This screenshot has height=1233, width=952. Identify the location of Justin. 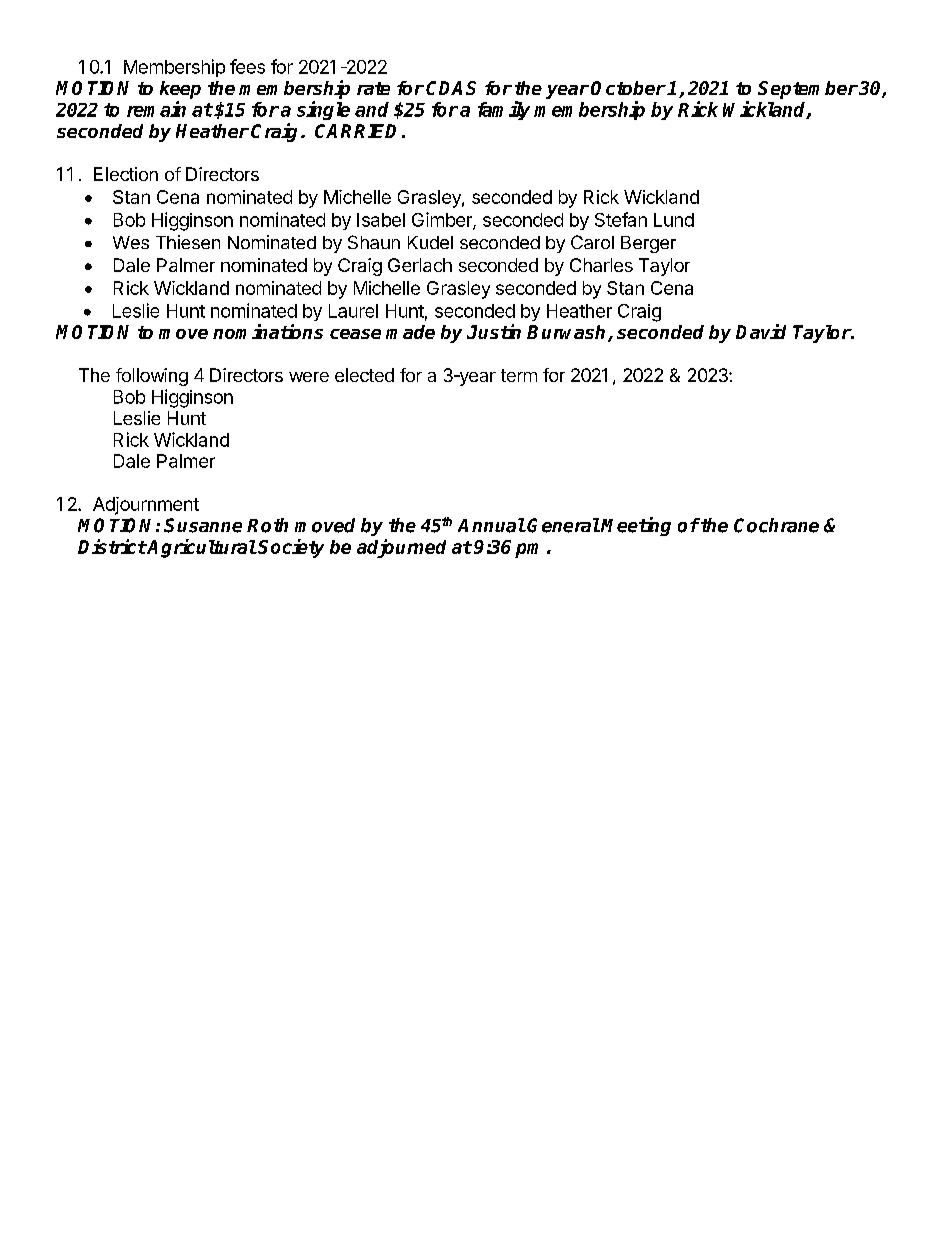
(494, 331).
